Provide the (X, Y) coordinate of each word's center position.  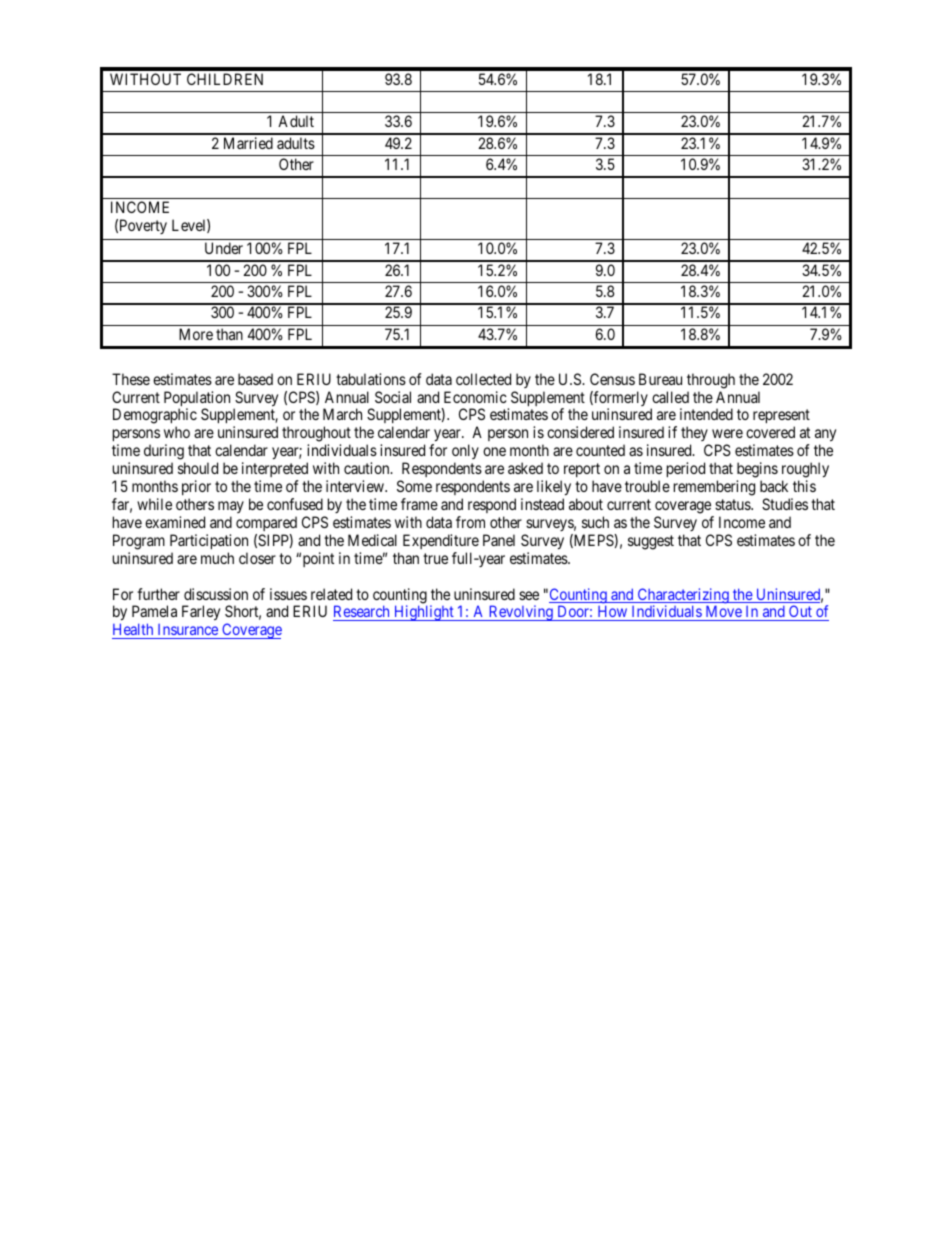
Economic (475, 397)
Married (248, 143)
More (196, 334)
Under (224, 248)
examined (175, 522)
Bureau (660, 379)
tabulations (371, 379)
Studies (785, 504)
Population (197, 400)
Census (612, 379)
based (255, 379)
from (470, 522)
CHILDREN (225, 79)
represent (781, 418)
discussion (216, 594)
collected (483, 379)
